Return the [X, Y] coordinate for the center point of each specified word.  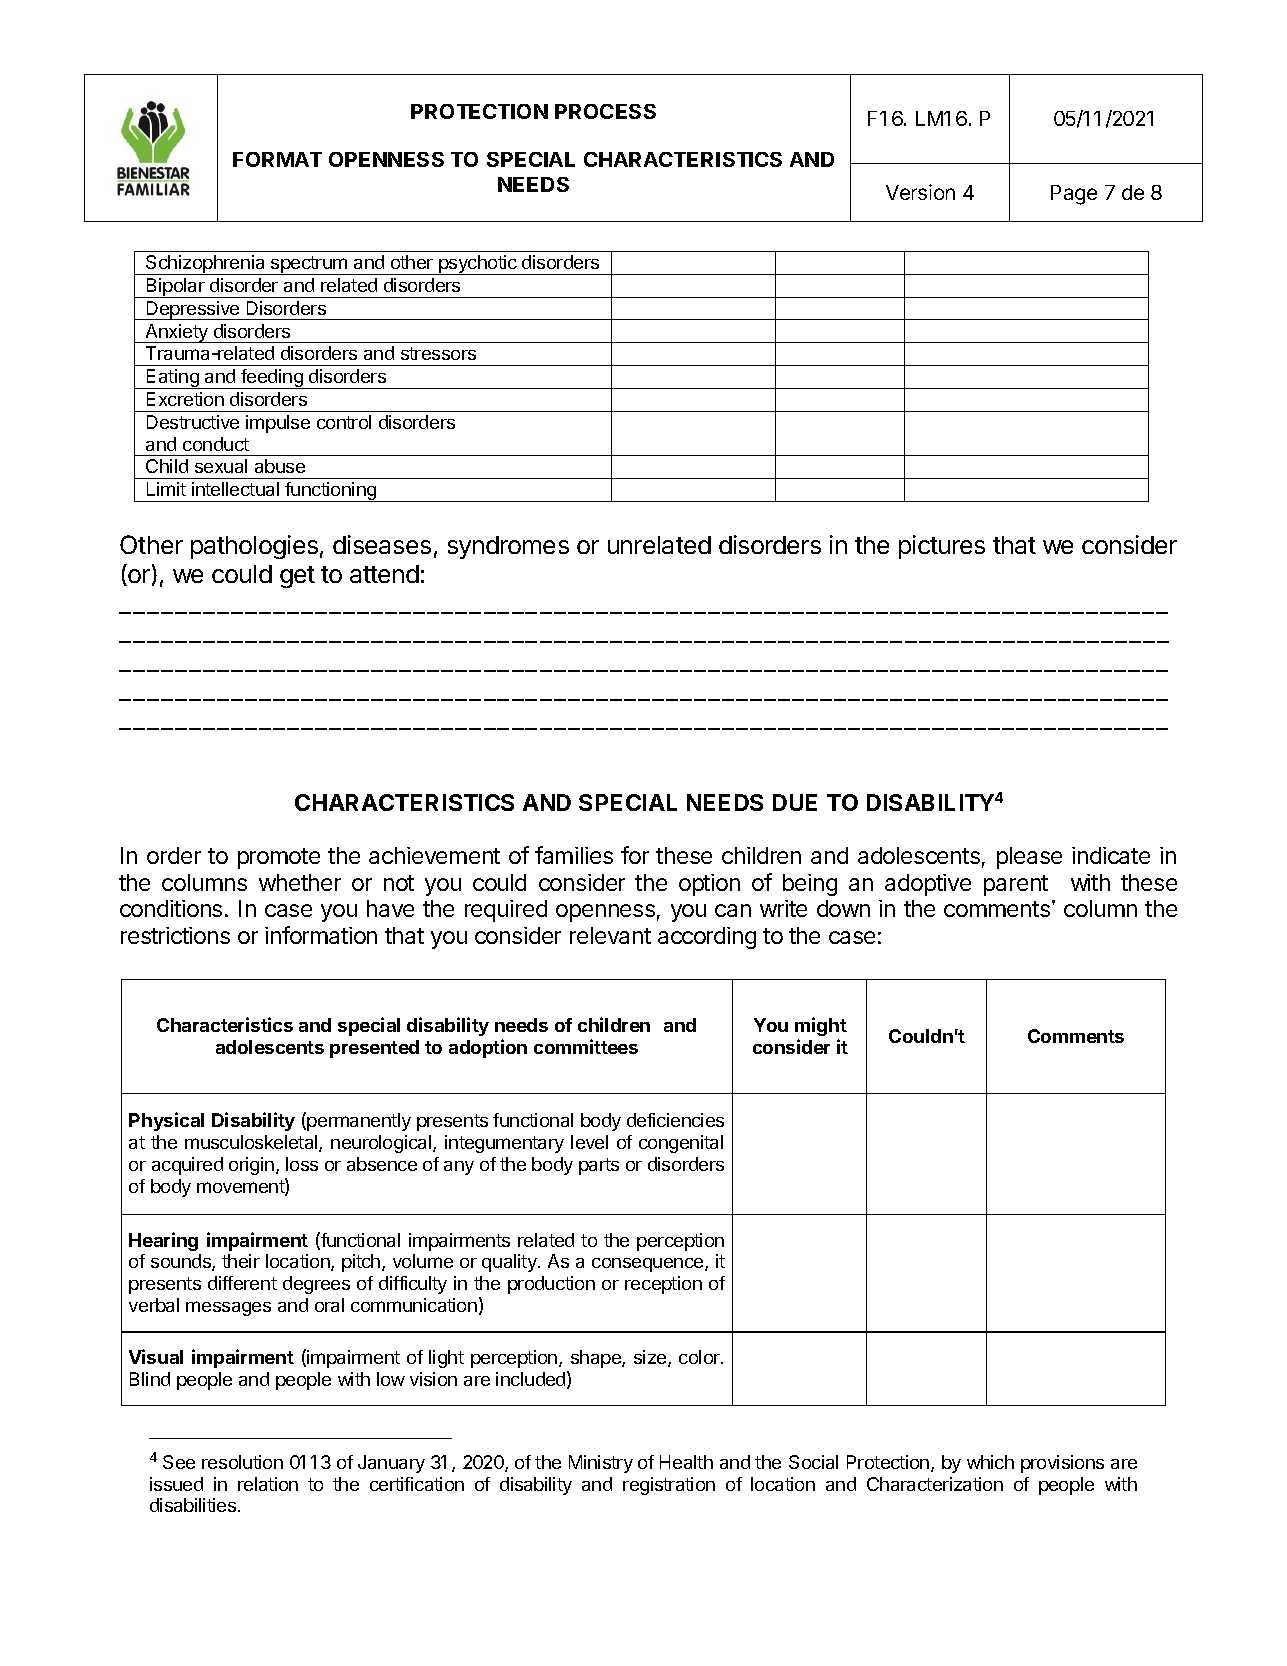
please [1029, 858]
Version [920, 192]
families [574, 855]
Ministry [601, 1464]
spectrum [309, 265]
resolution [242, 1462]
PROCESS [605, 111]
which [990, 1462]
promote [279, 858]
